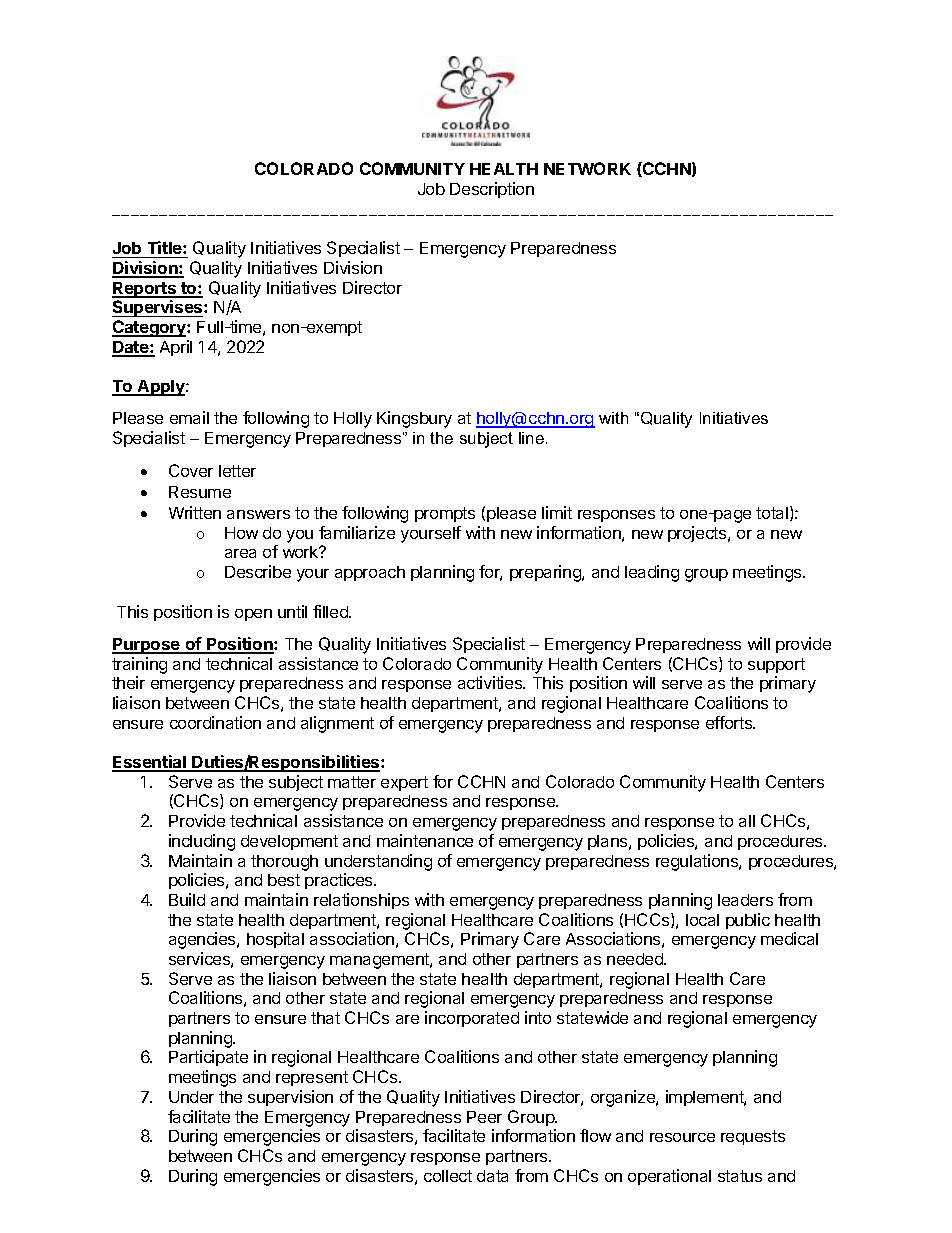 This screenshot has width=952, height=1233. What do you see at coordinates (747, 821) in the screenshot?
I see `all` at bounding box center [747, 821].
